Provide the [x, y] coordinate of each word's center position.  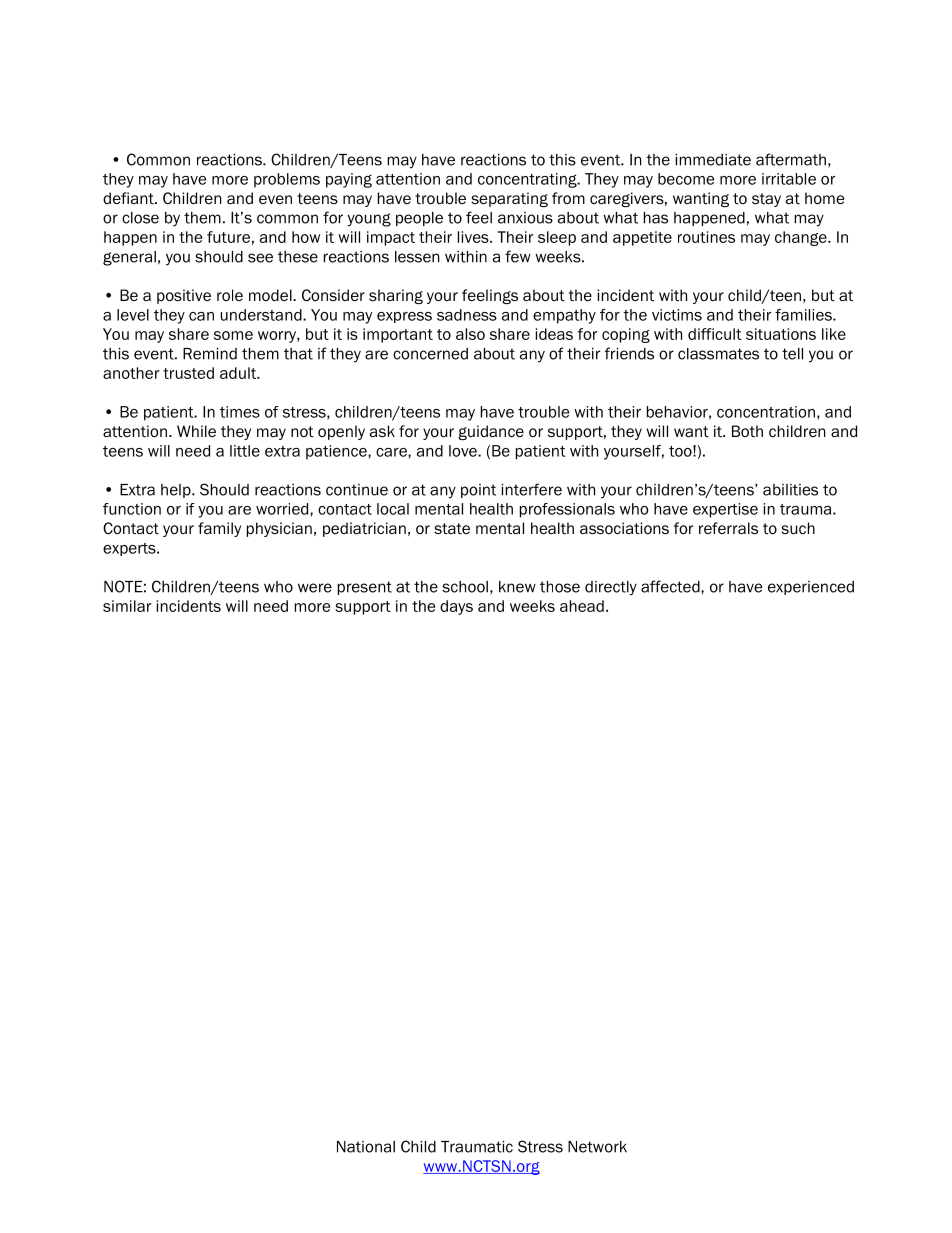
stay [766, 200]
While [196, 431]
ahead [582, 606]
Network [597, 1147]
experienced [811, 588]
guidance [491, 432]
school [465, 587]
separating [509, 199]
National [366, 1147]
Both [747, 431]
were [315, 588]
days [456, 607]
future [228, 237]
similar [127, 606]
